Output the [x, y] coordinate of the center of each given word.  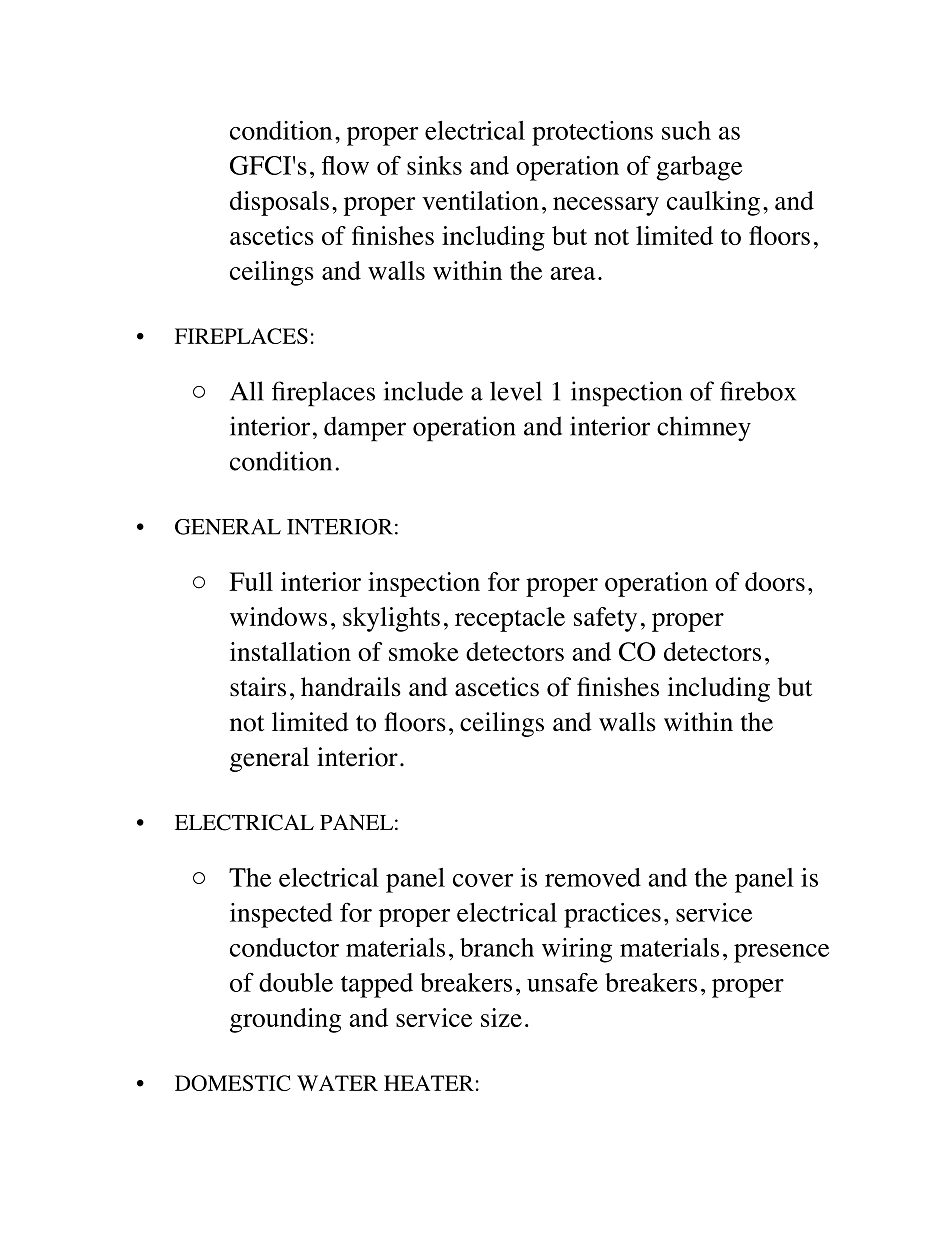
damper [365, 429]
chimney [704, 429]
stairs [258, 687]
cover [483, 880]
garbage [699, 168]
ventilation [480, 200]
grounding [285, 1020]
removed [593, 877]
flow [345, 165]
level [516, 391]
